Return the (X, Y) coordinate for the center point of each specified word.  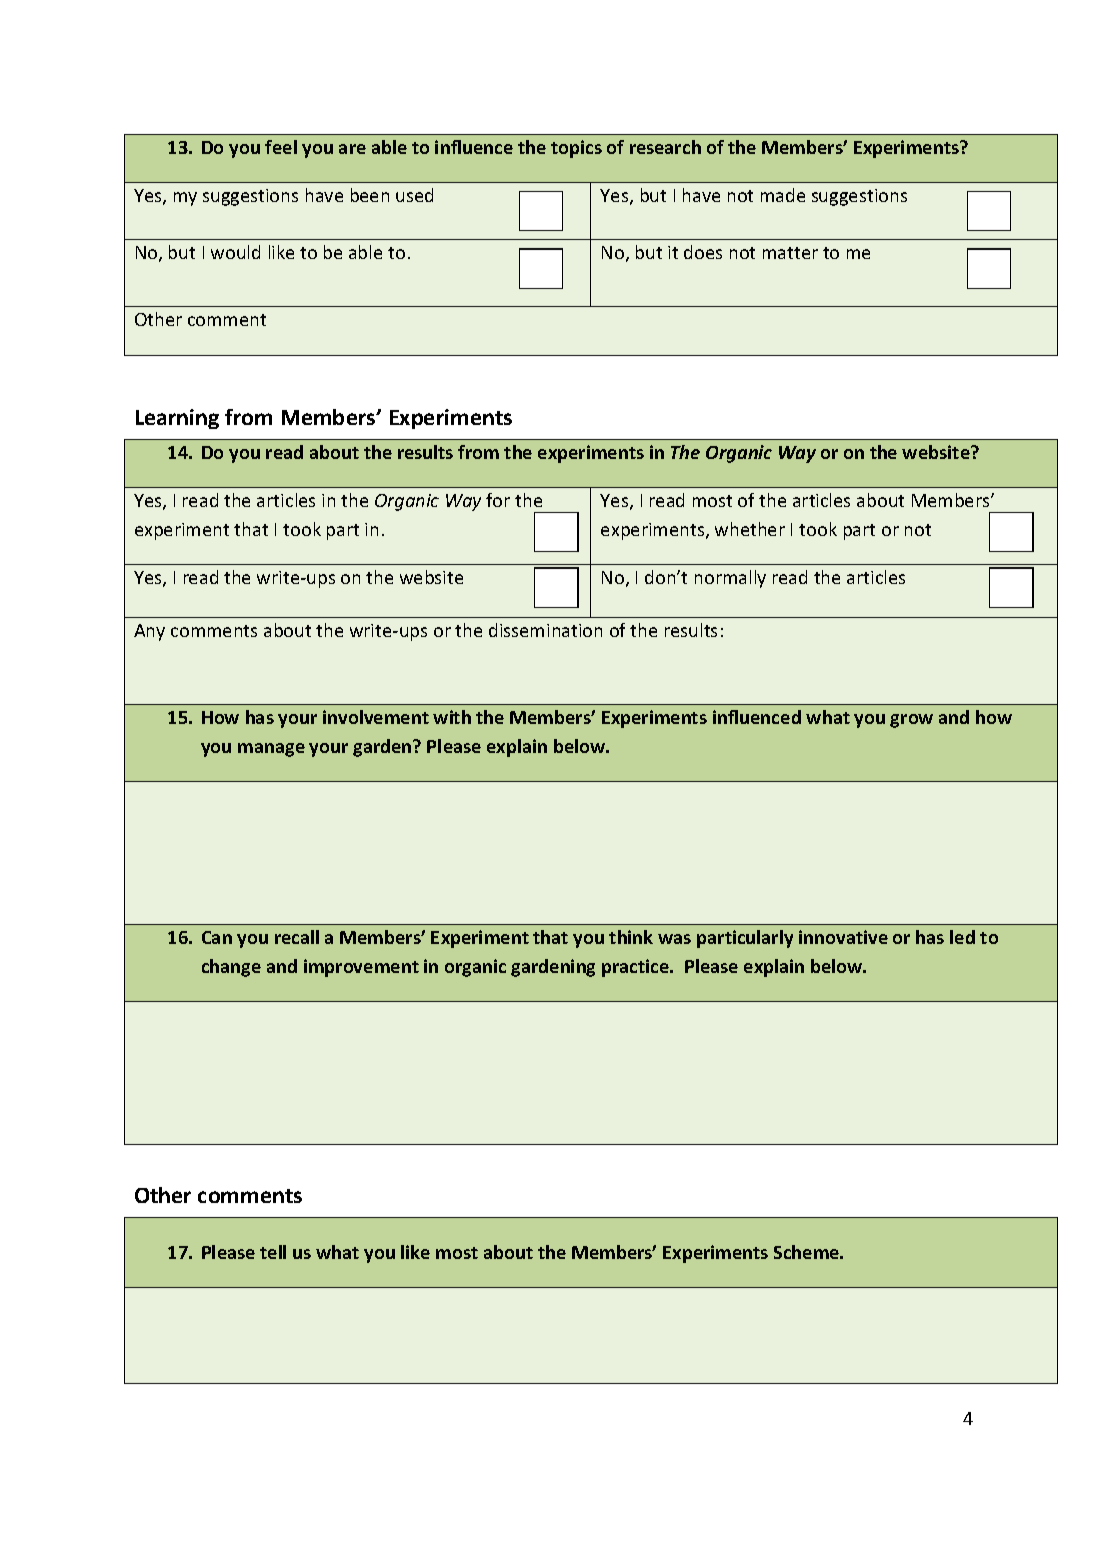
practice (636, 968)
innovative (843, 937)
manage (271, 750)
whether (750, 529)
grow (911, 721)
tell (273, 1252)
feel (281, 147)
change (231, 968)
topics (576, 149)
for (498, 500)
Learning (177, 419)
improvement (361, 968)
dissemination (545, 630)
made (783, 195)
